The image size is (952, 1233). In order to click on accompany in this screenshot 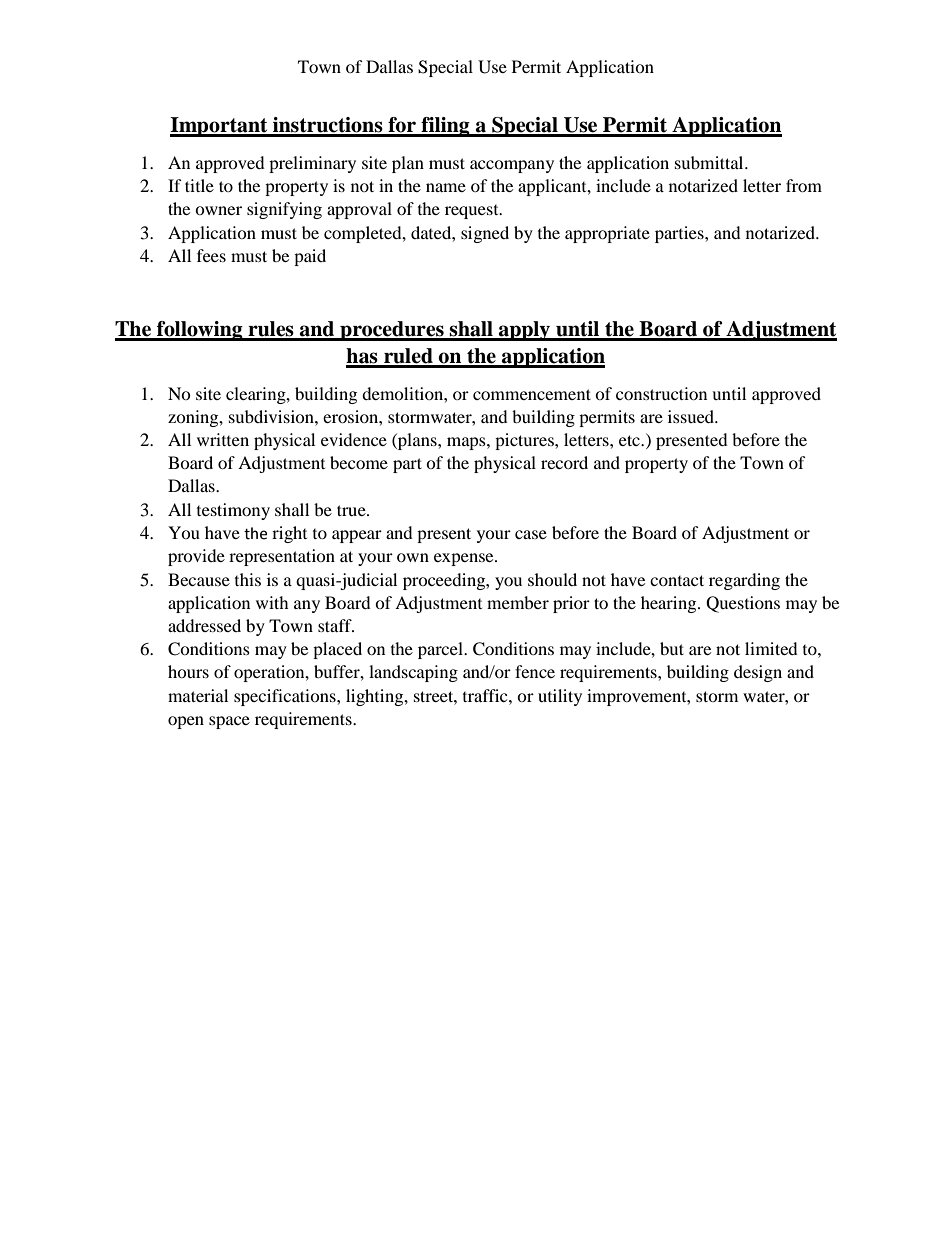, I will do `click(512, 166)`.
